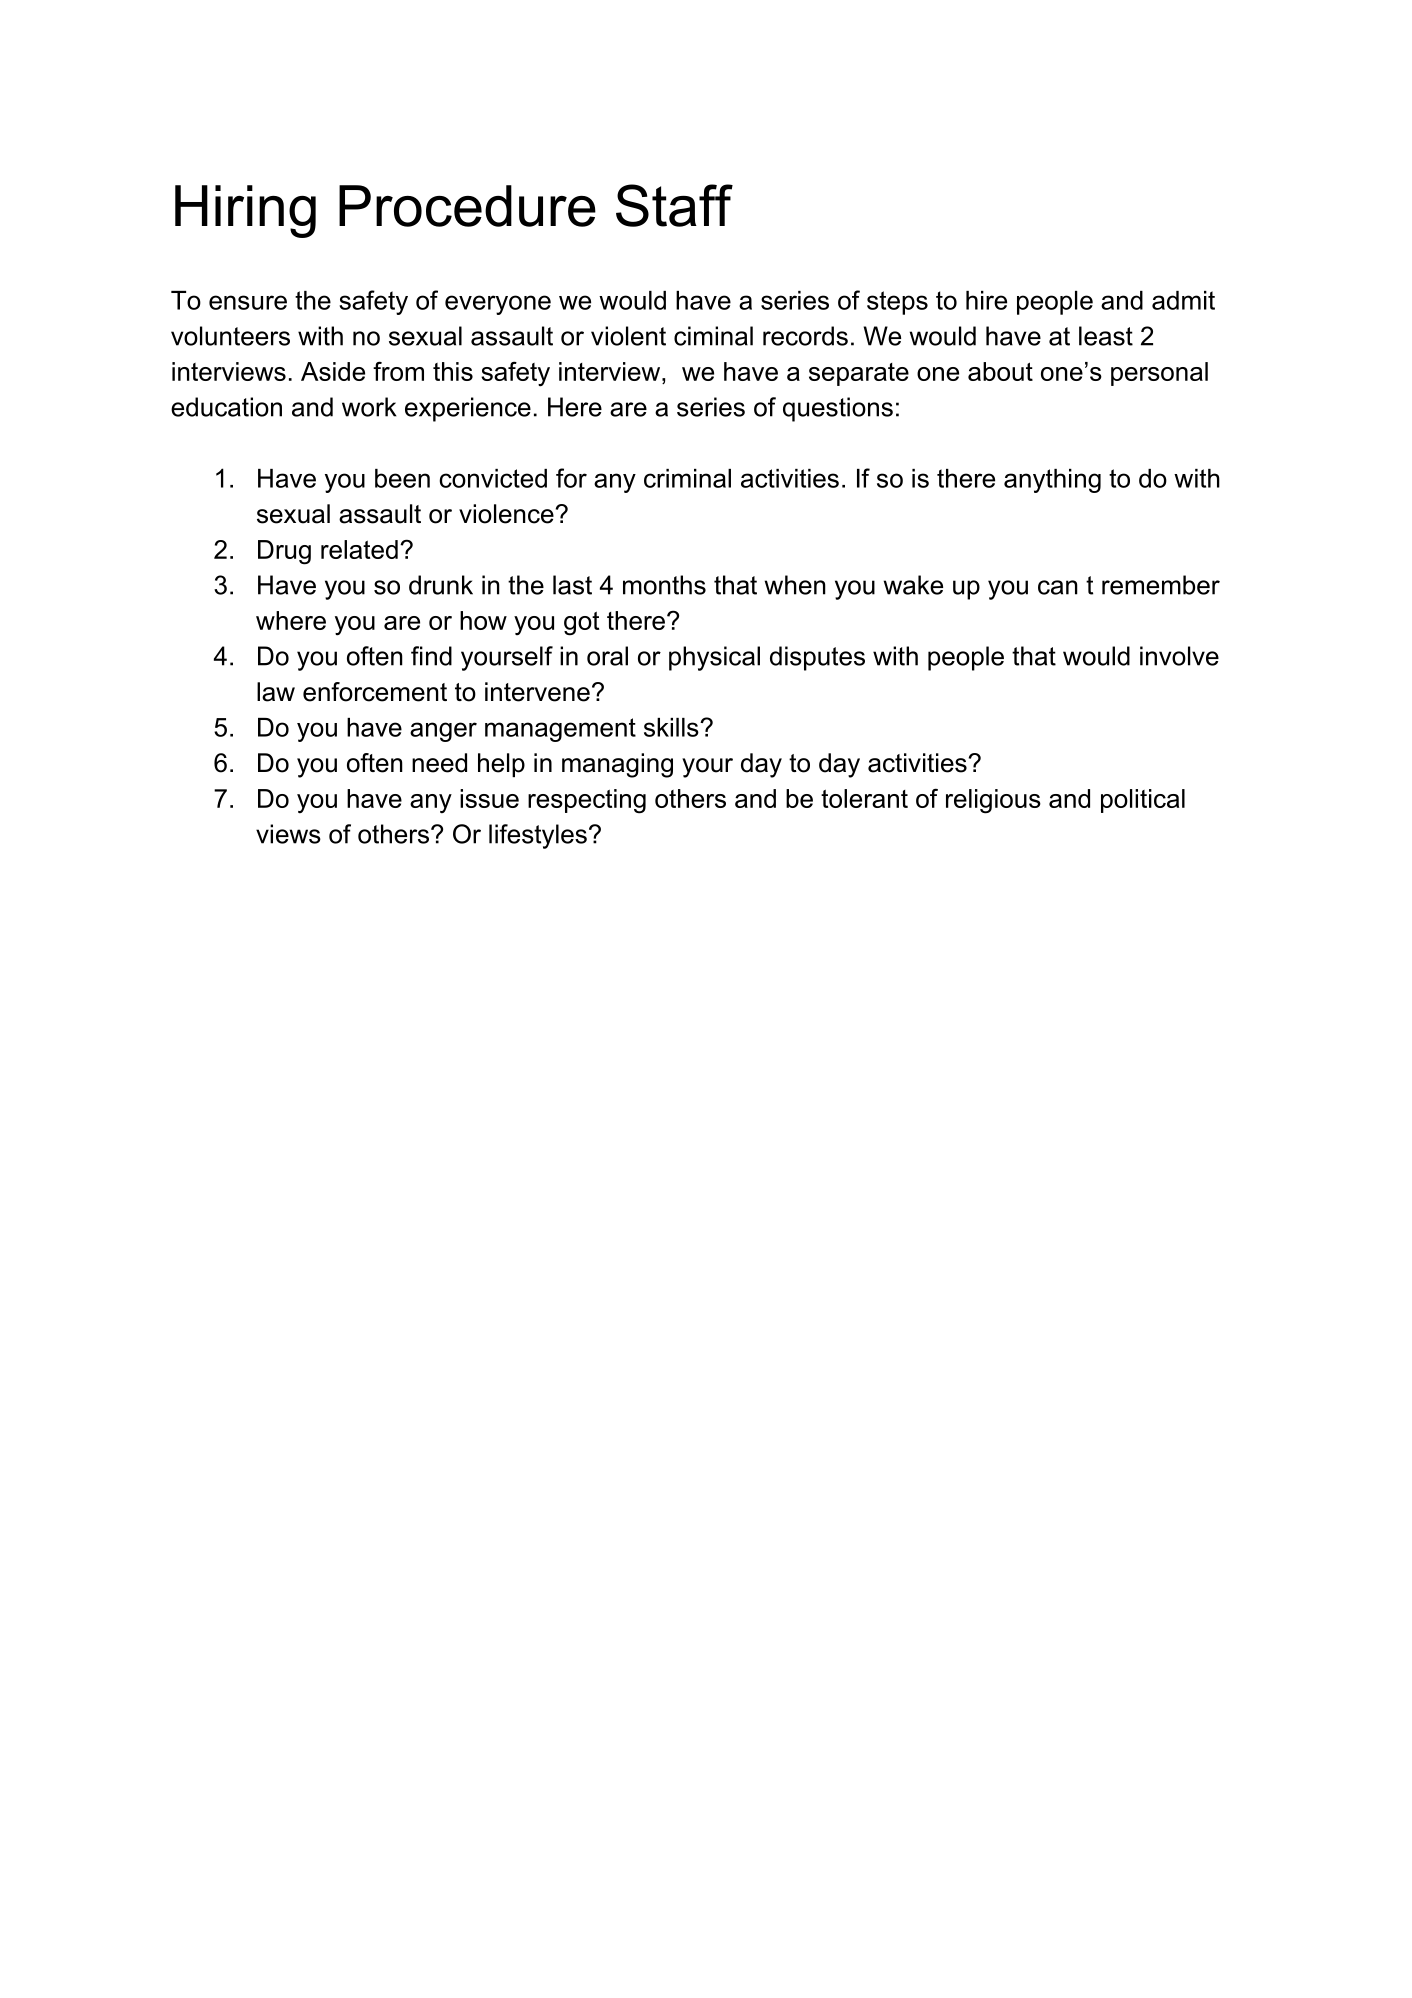 This page has width=1412, height=1998. What do you see at coordinates (993, 801) in the page?
I see `religious` at bounding box center [993, 801].
